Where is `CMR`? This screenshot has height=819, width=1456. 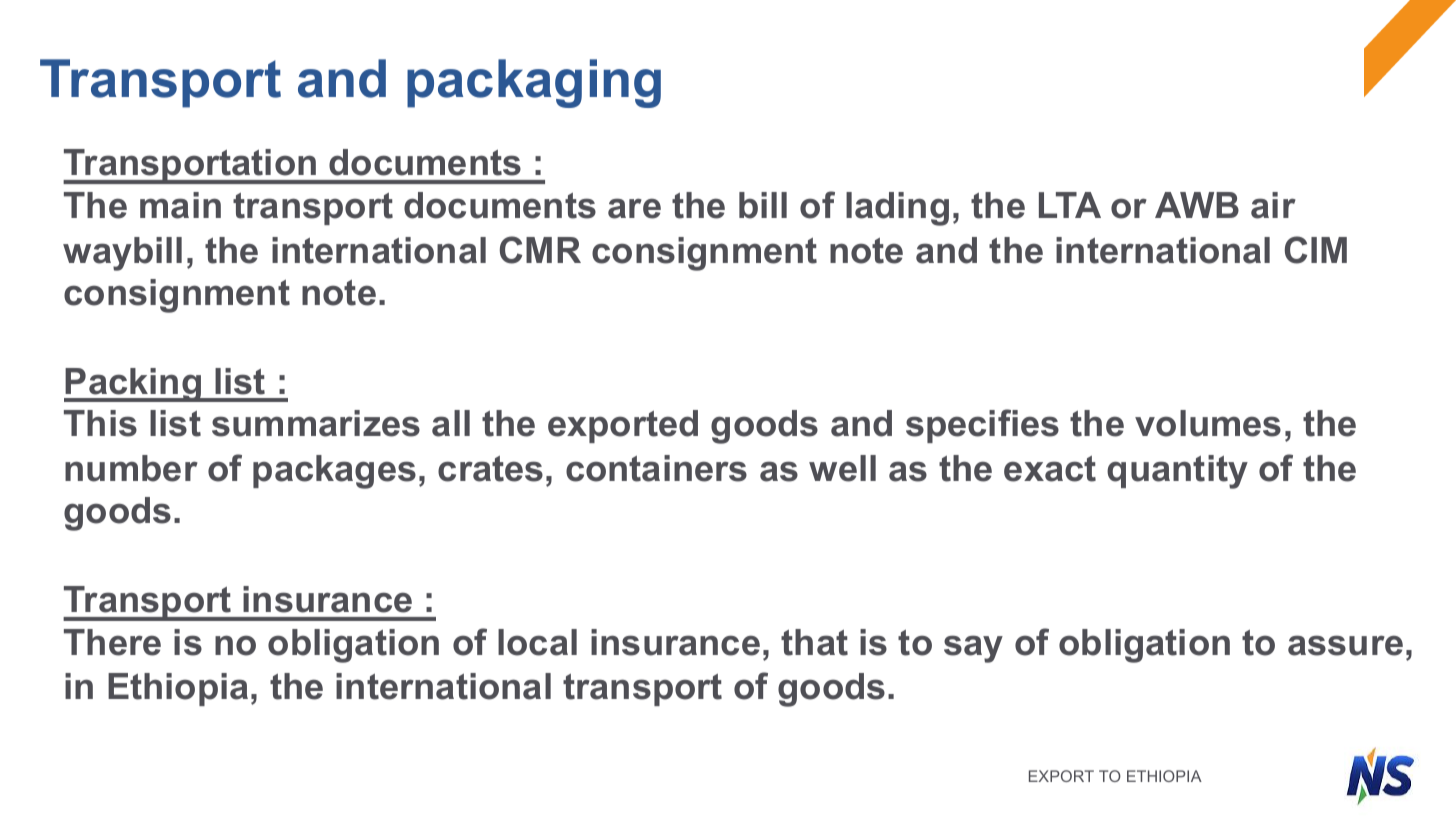 CMR is located at coordinates (540, 250).
